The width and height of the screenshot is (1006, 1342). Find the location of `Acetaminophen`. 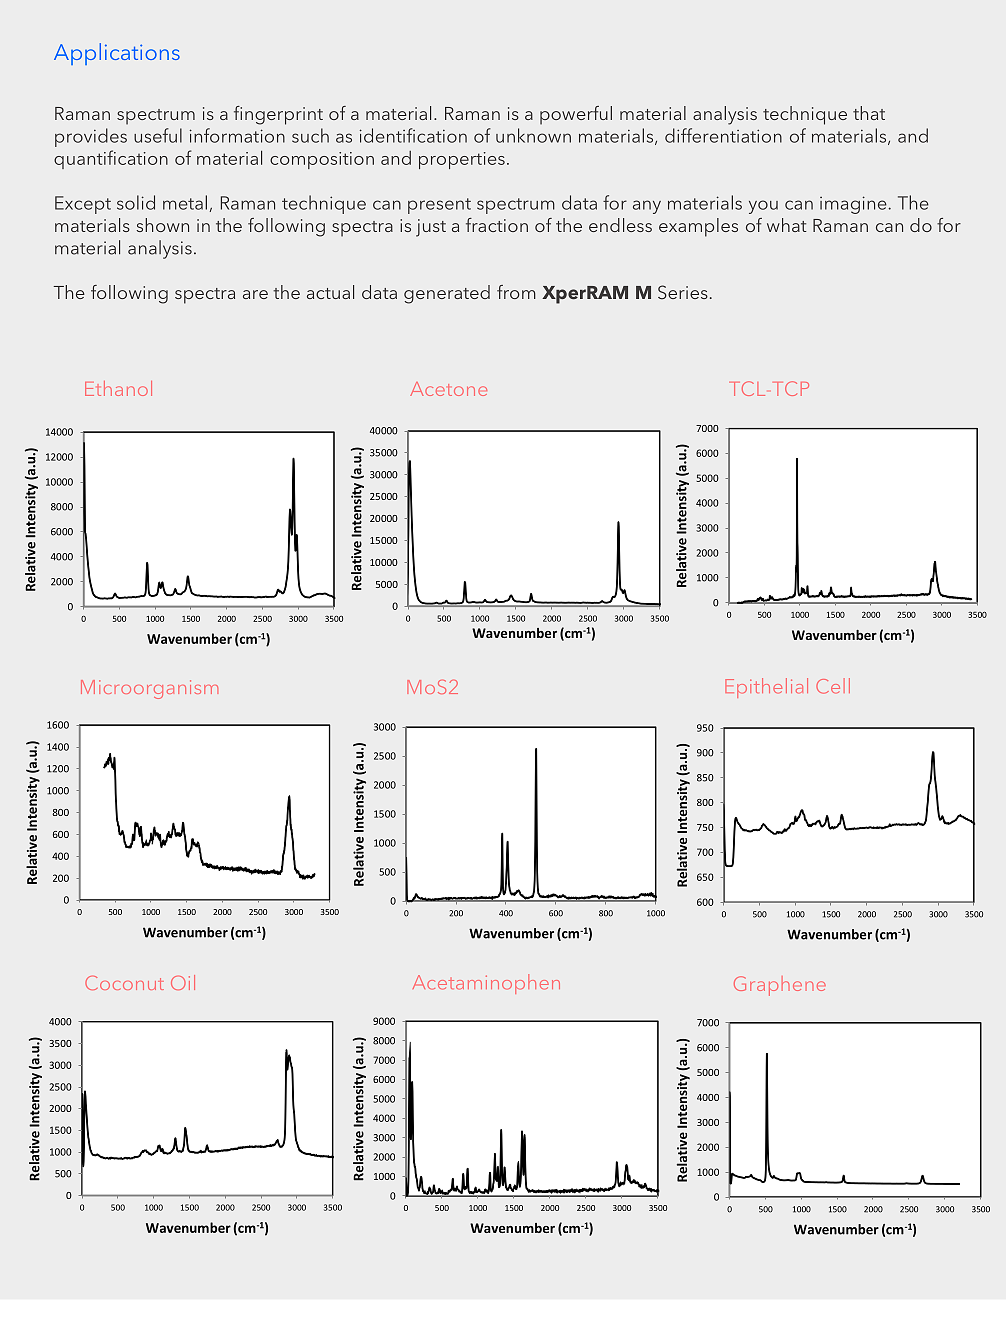

Acetaminophen is located at coordinates (486, 984).
